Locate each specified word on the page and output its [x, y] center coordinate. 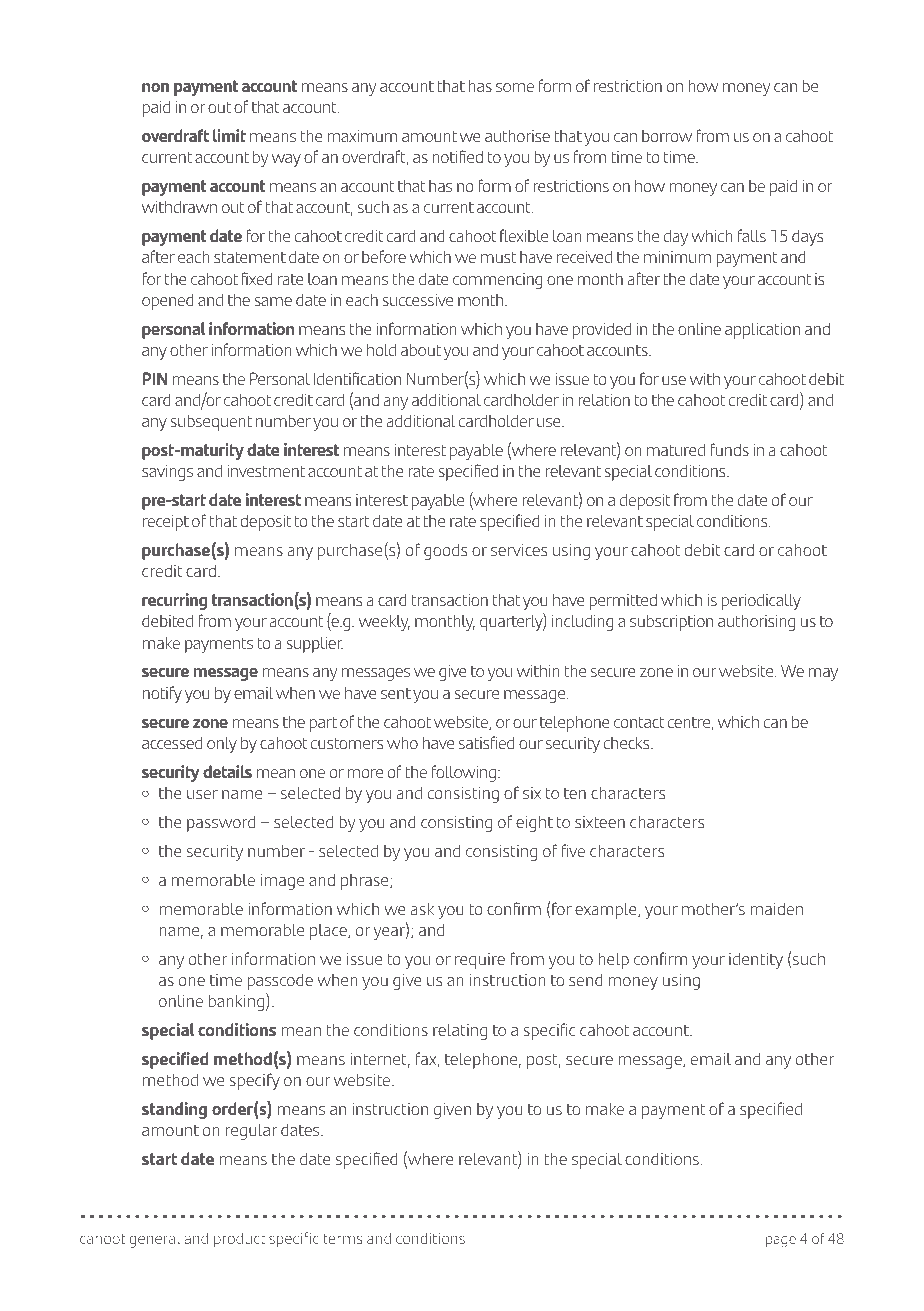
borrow [667, 136]
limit [229, 135]
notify [162, 694]
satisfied [486, 742]
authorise [517, 136]
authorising [756, 623]
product [239, 1240]
